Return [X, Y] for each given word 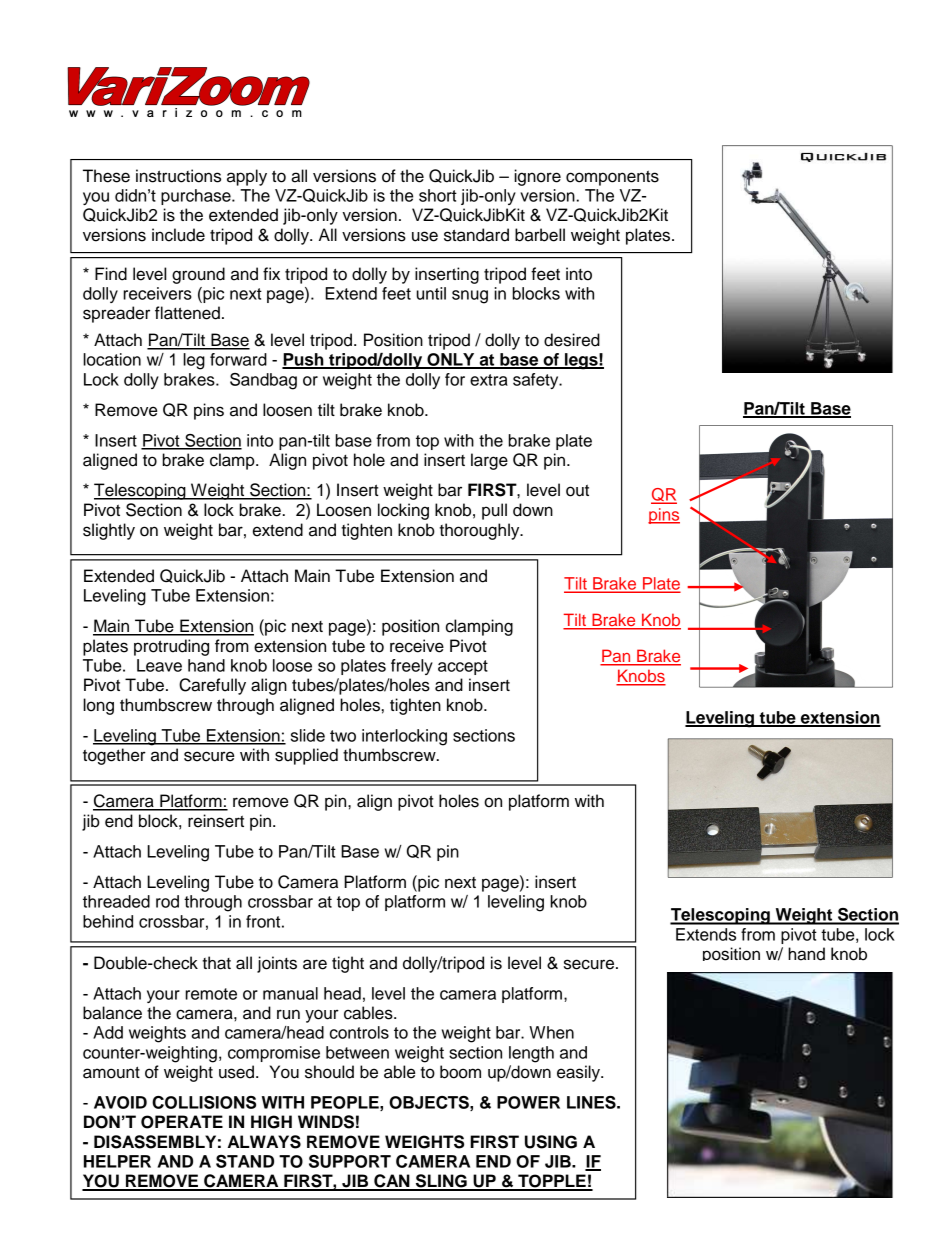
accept [463, 667]
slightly [109, 531]
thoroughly [480, 531]
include [178, 235]
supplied [306, 756]
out [577, 490]
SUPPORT [350, 1161]
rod [167, 901]
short [438, 195]
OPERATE [182, 1122]
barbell [540, 235]
